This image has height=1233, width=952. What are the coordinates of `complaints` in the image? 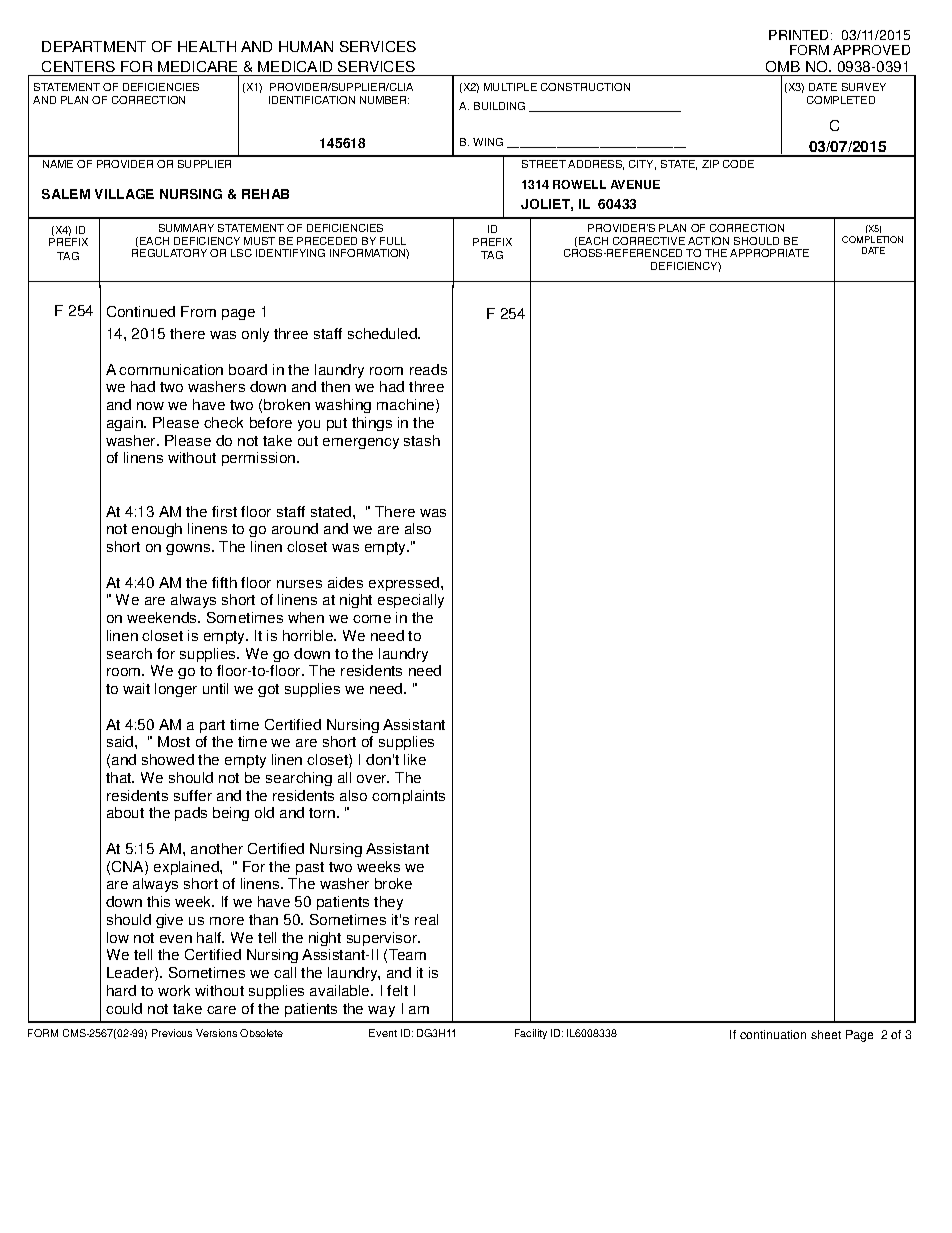 It's located at (408, 797).
